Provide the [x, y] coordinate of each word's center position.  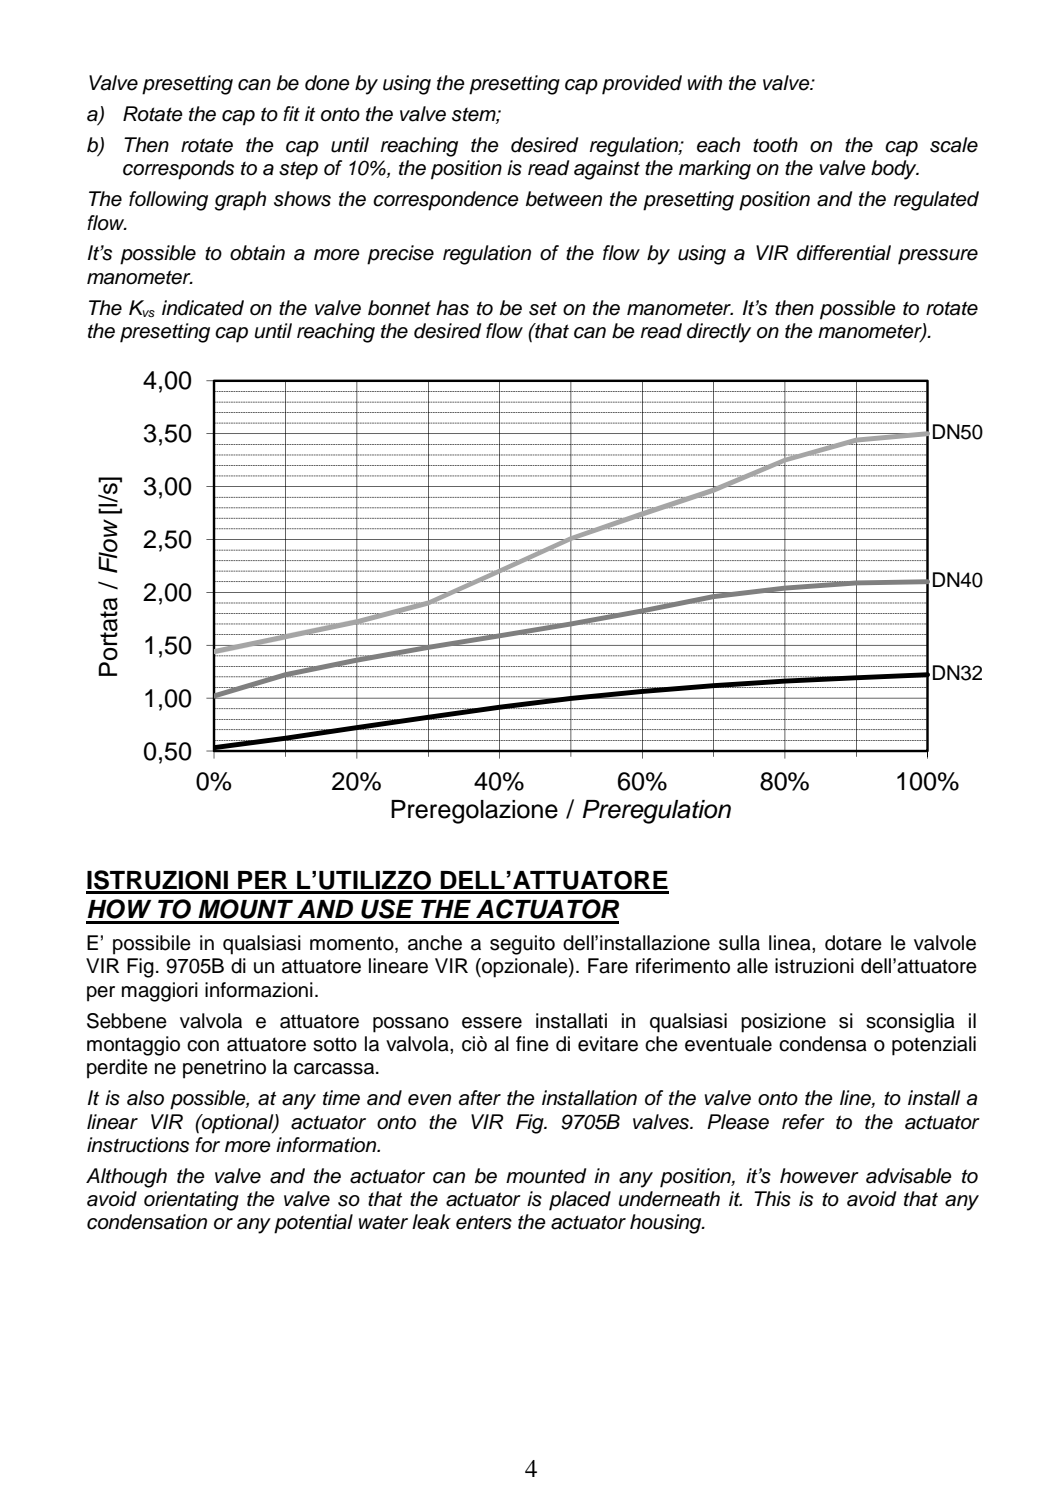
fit [291, 113]
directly [719, 333]
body [895, 170]
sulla [739, 943]
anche [435, 943]
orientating [191, 1201]
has [452, 308]
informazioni [259, 990]
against [607, 170]
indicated [203, 308]
